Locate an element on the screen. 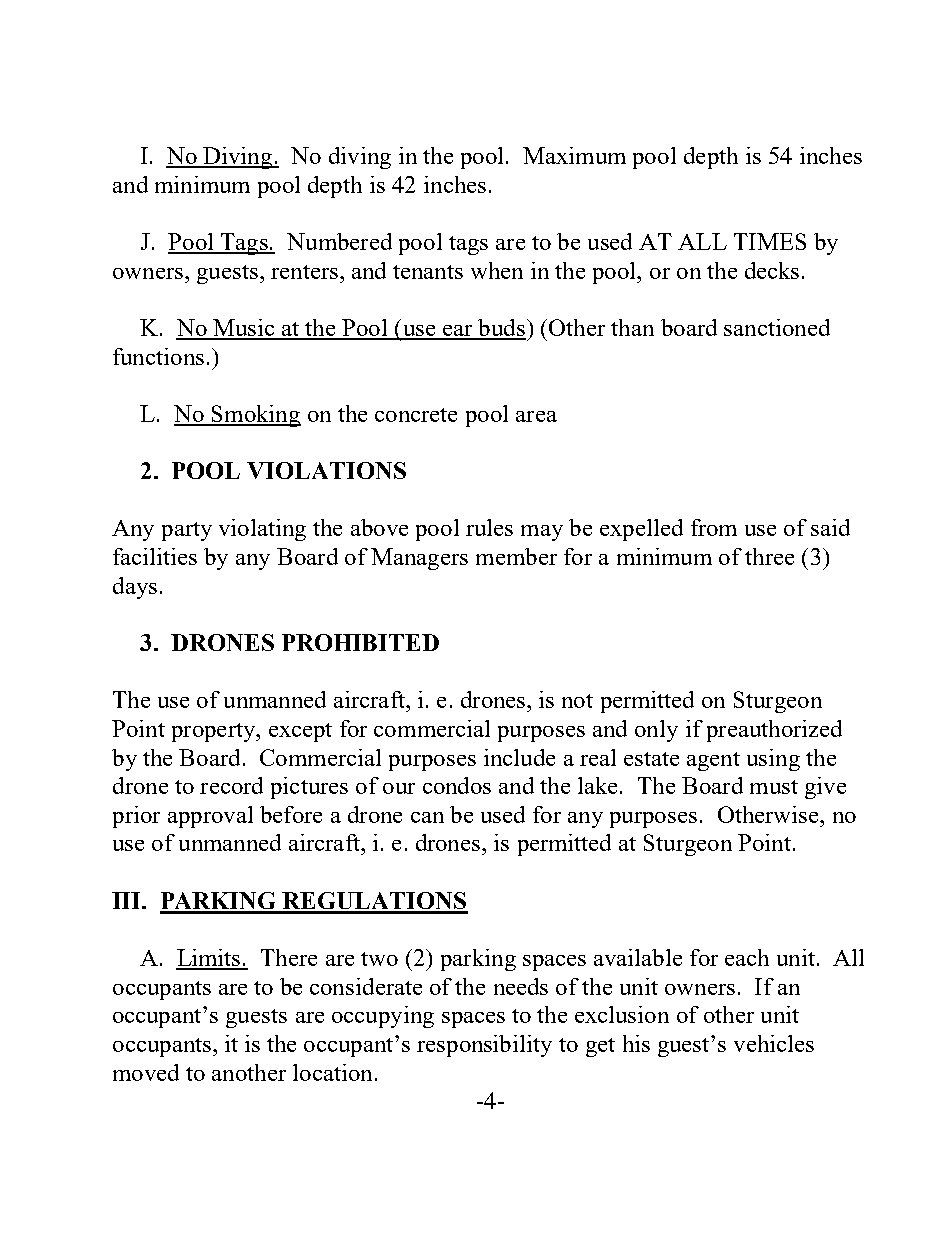 The image size is (952, 1233). Maximum is located at coordinates (574, 155).
